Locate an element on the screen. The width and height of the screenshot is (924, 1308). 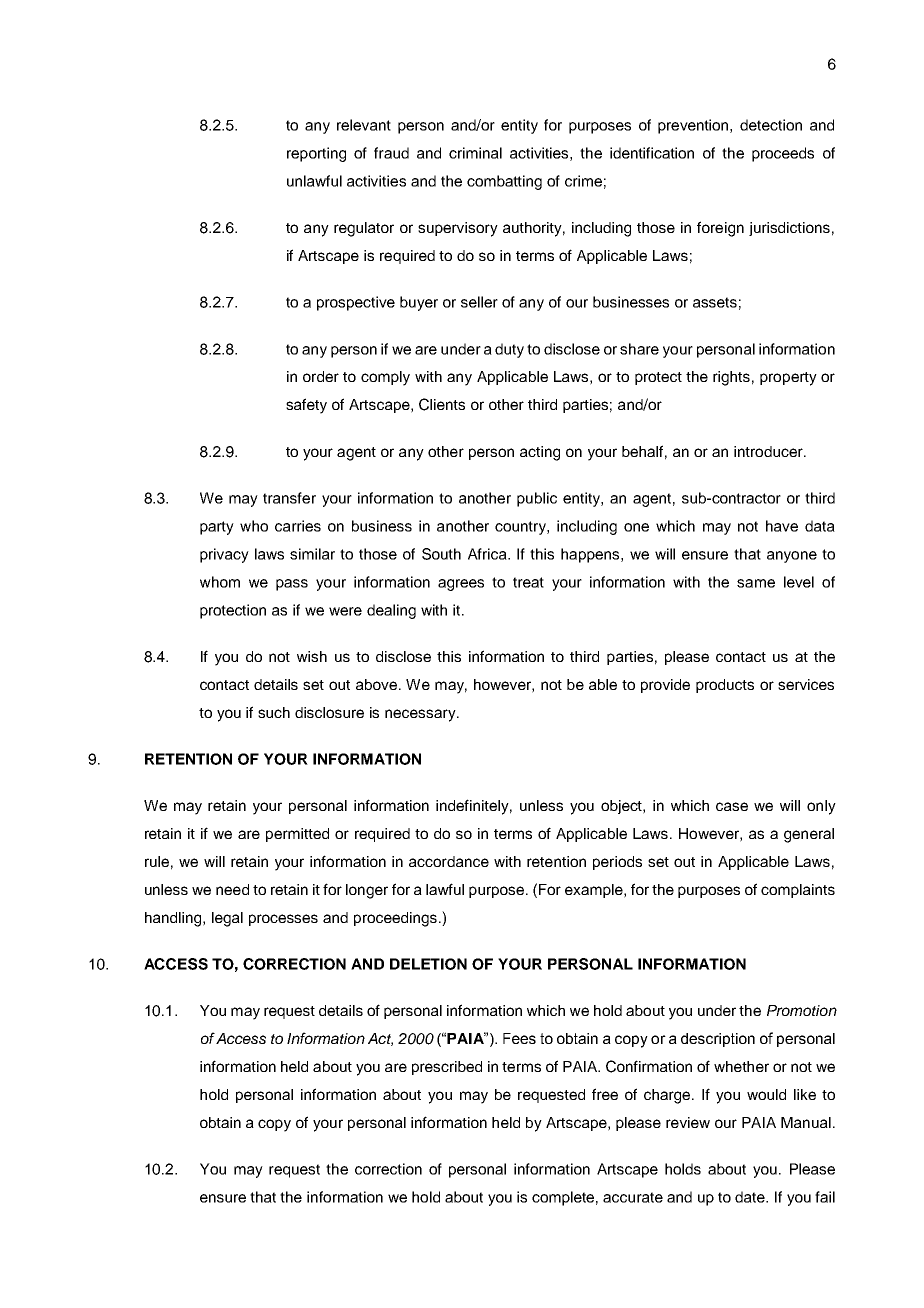
proceeds is located at coordinates (783, 154).
